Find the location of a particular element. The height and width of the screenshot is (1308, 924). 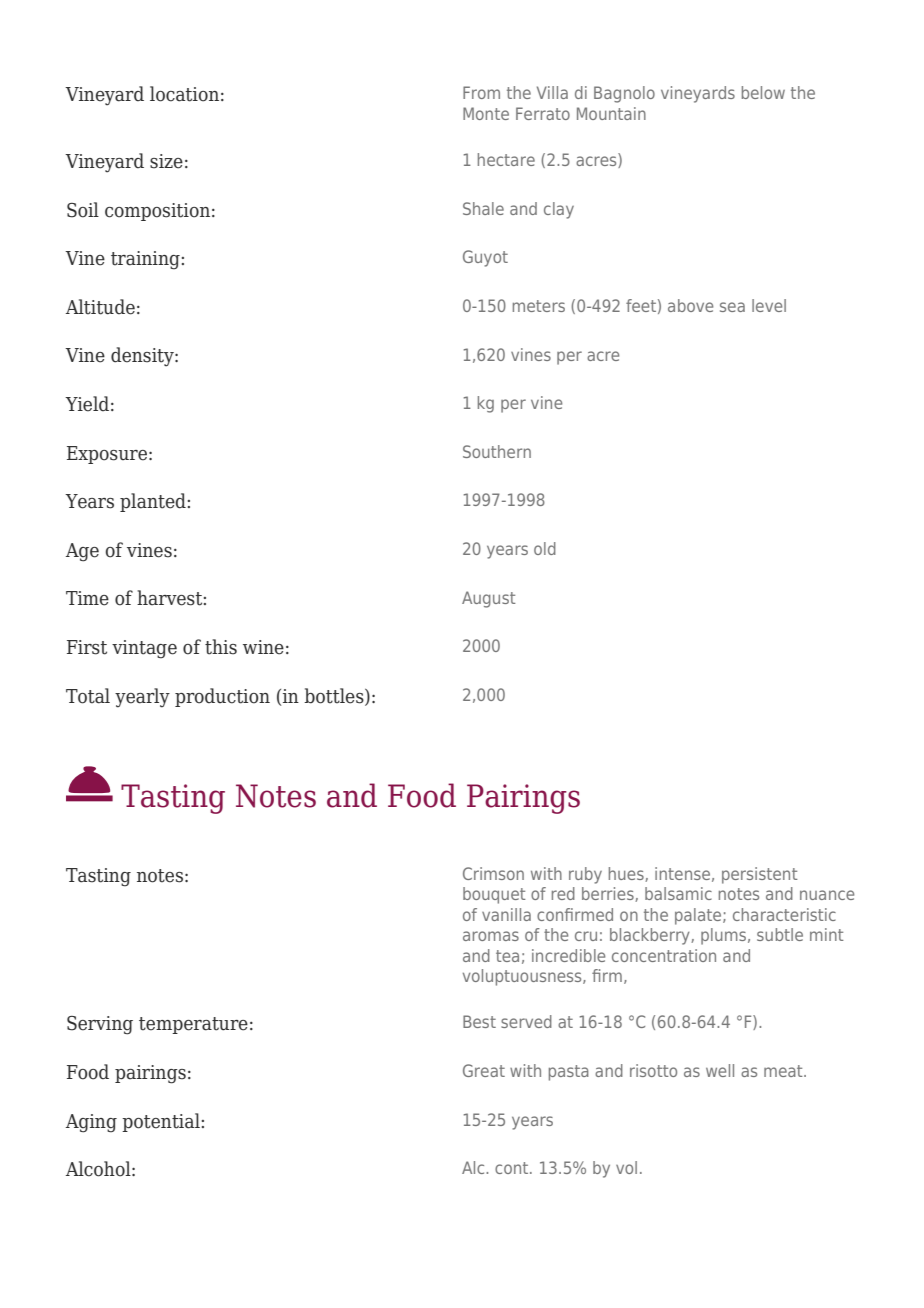

Southern is located at coordinates (497, 451).
